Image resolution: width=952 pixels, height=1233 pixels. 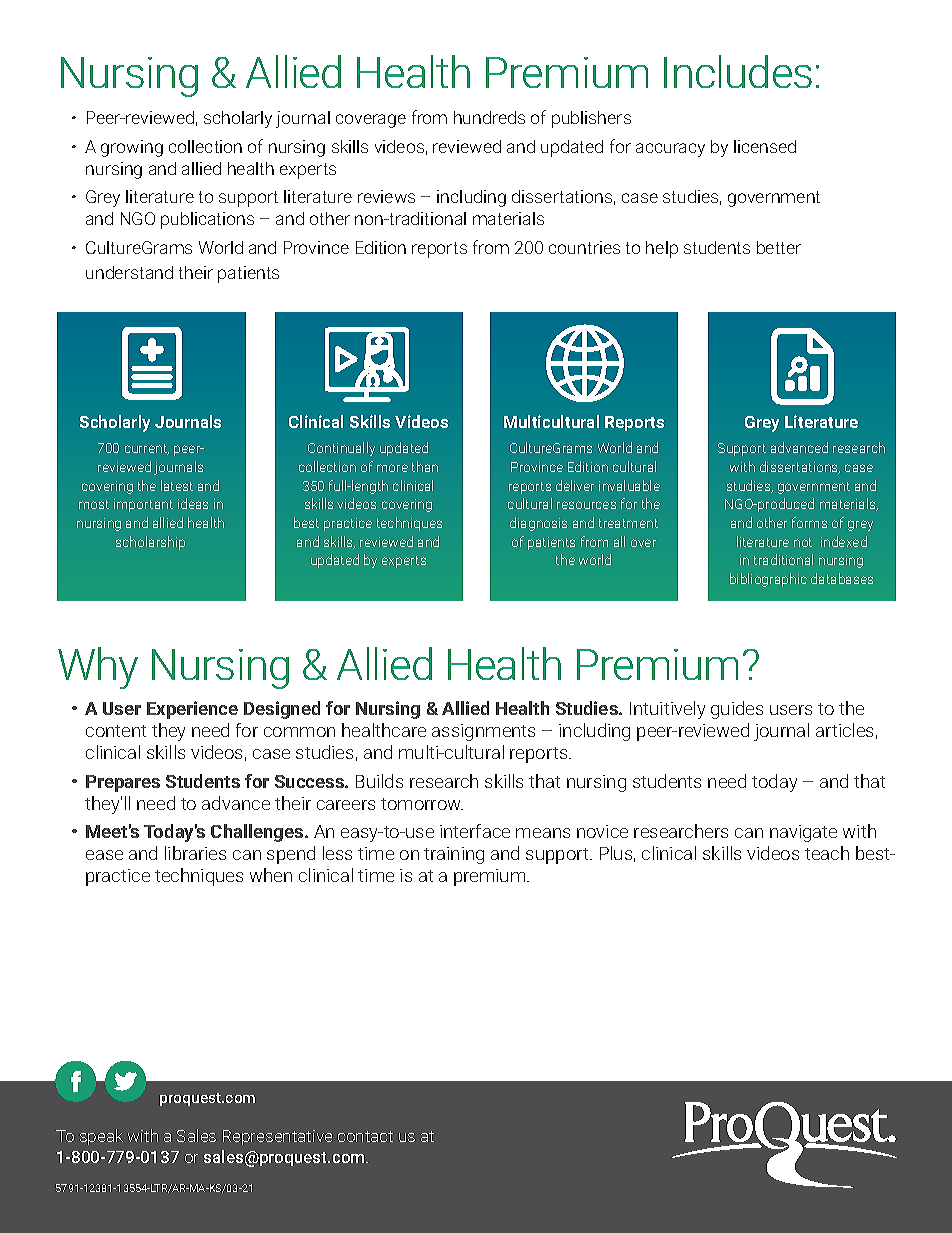 What do you see at coordinates (538, 524) in the document?
I see `diagnosis` at bounding box center [538, 524].
